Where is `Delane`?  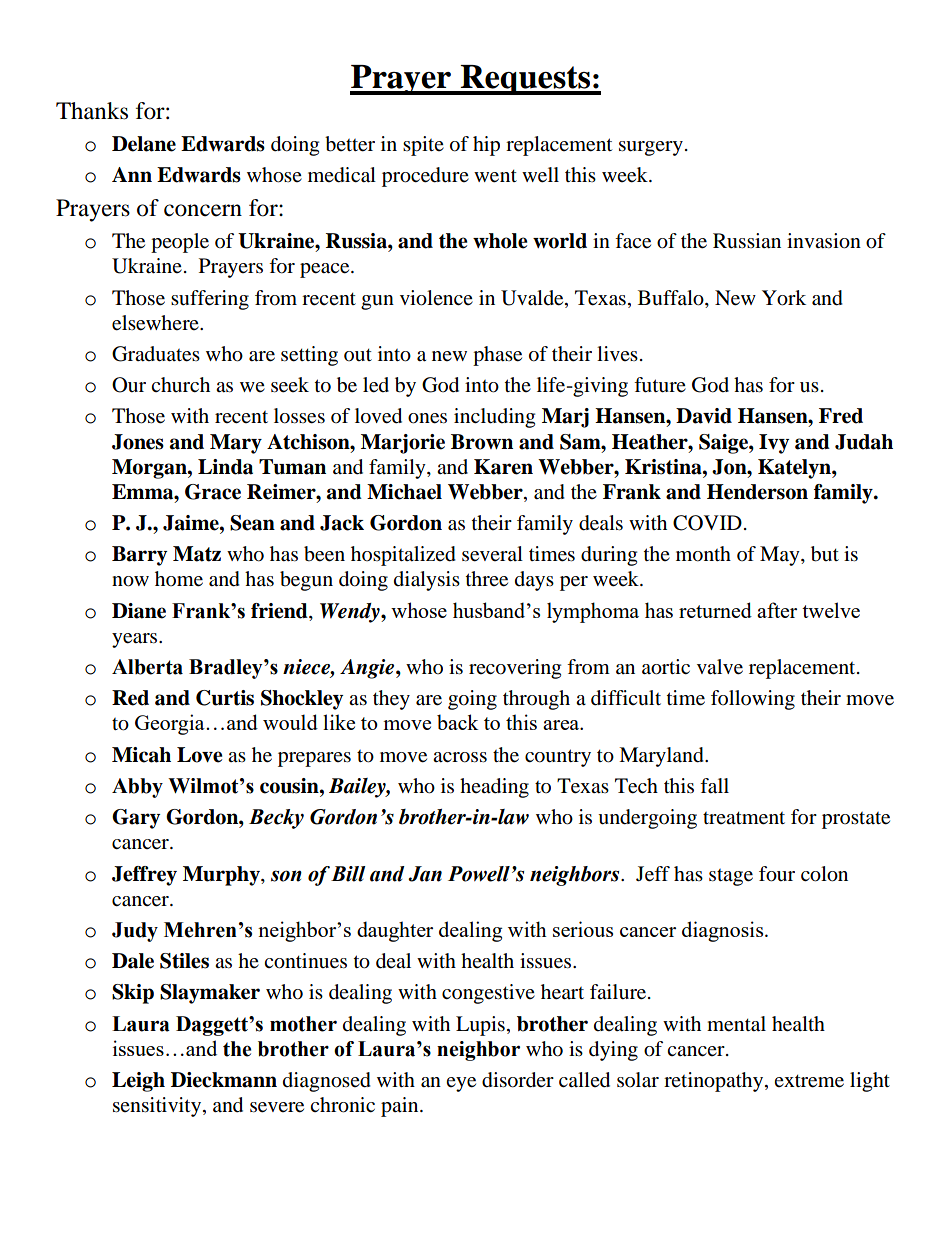 Delane is located at coordinates (144, 144).
